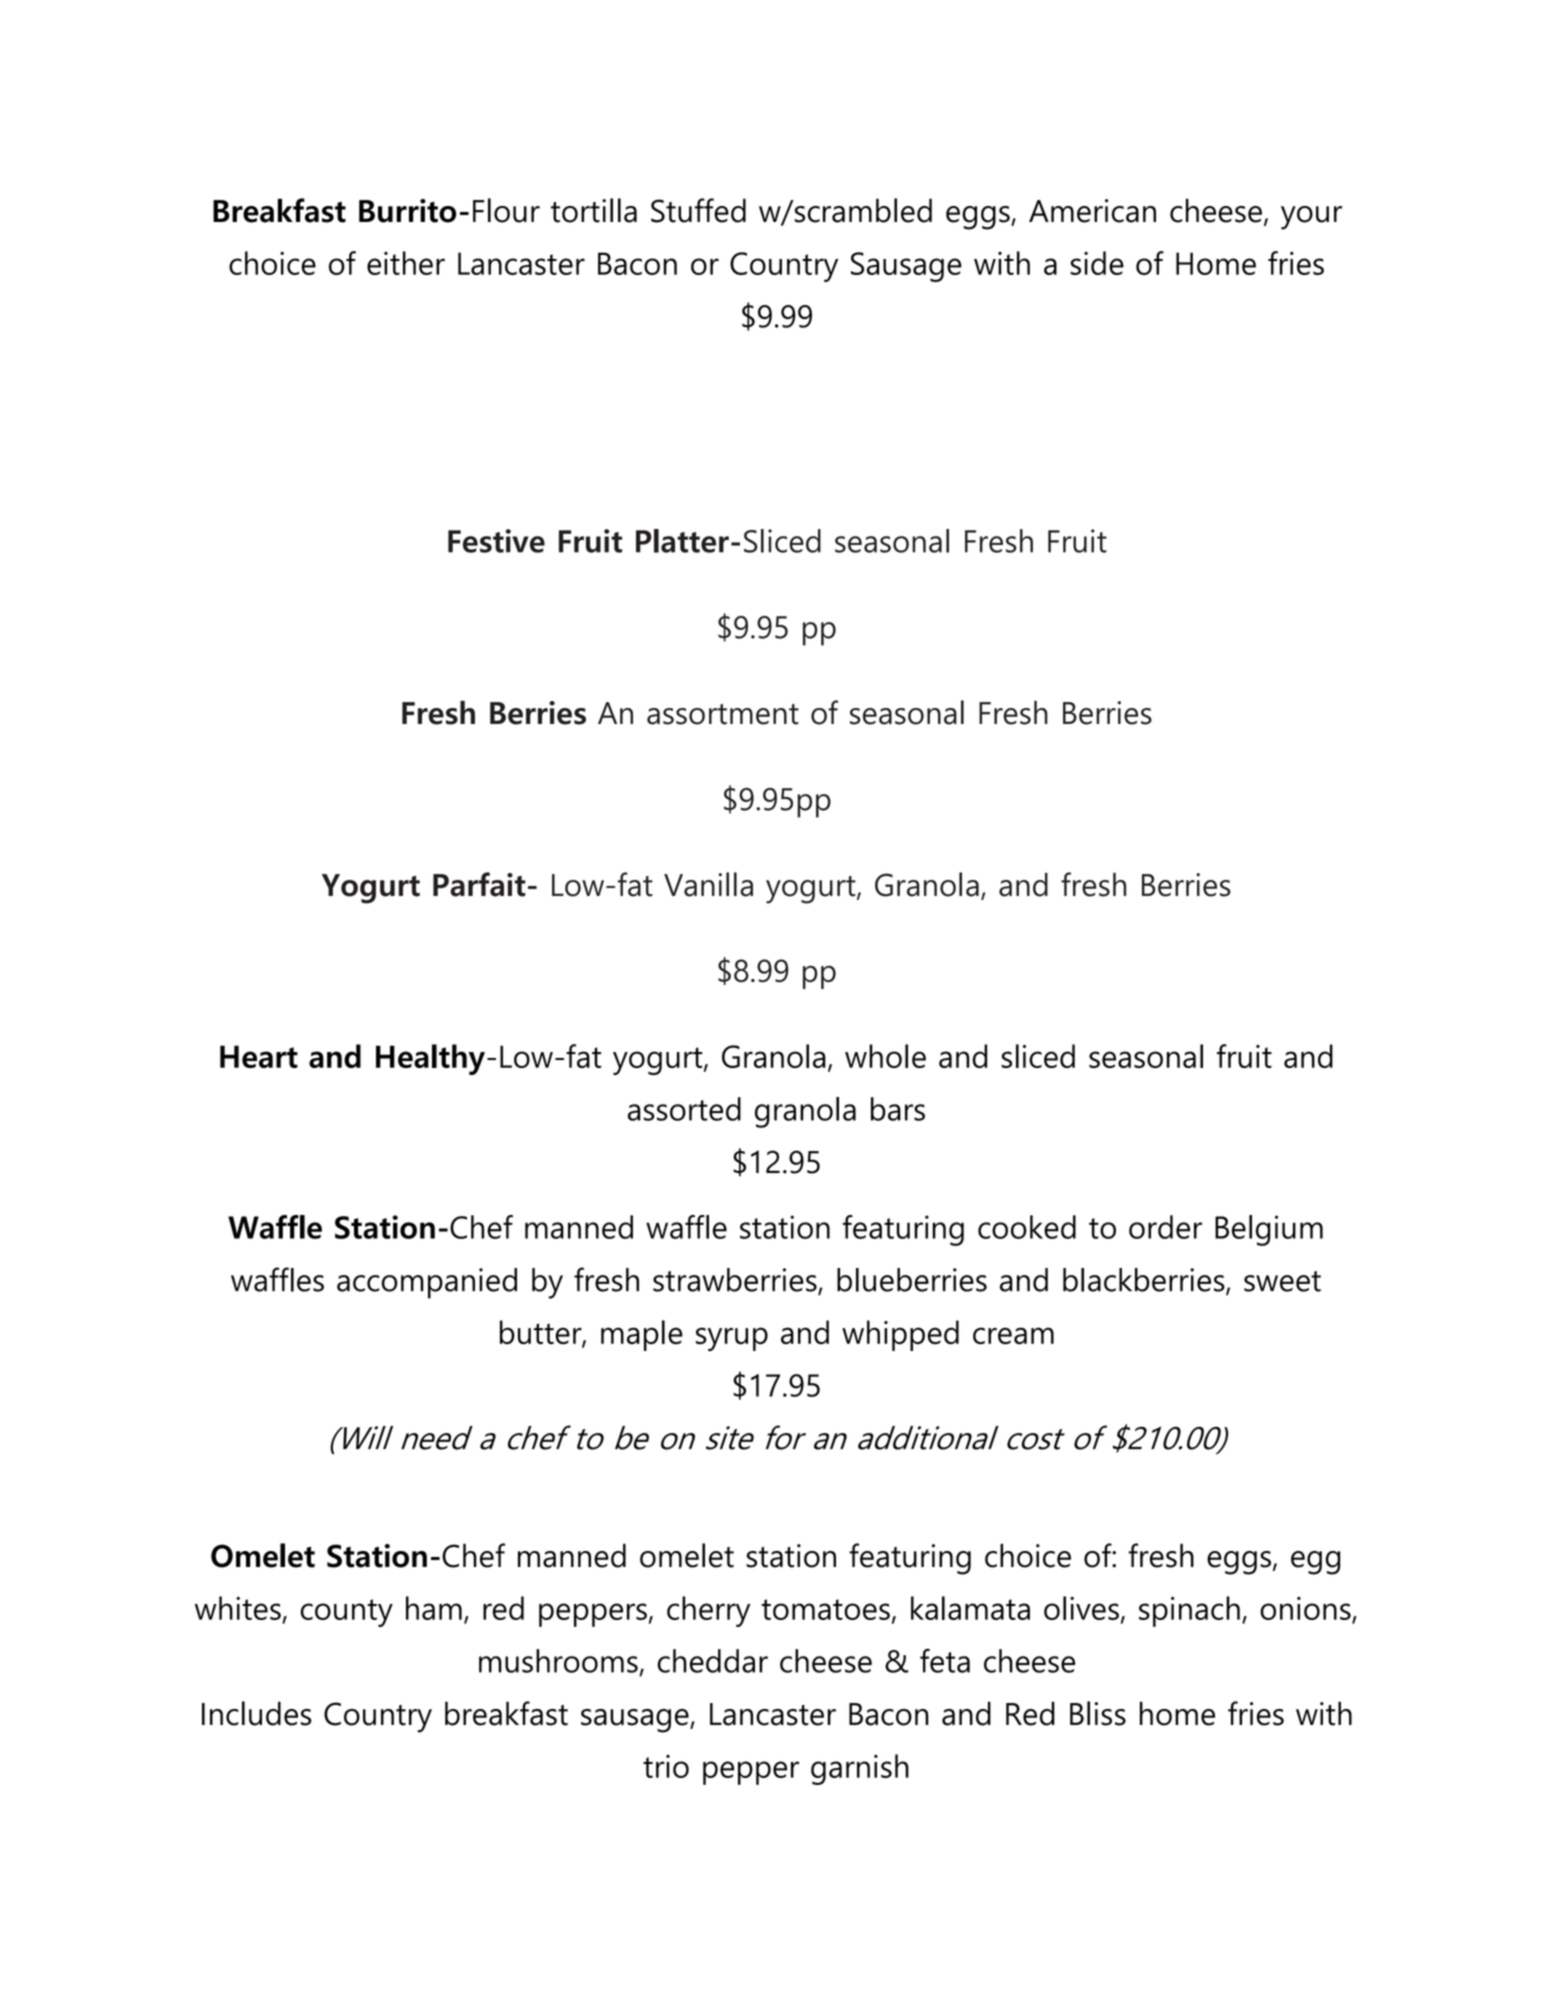 Image resolution: width=1553 pixels, height=2009 pixels. Describe the element at coordinates (406, 263) in the image. I see `either` at that location.
